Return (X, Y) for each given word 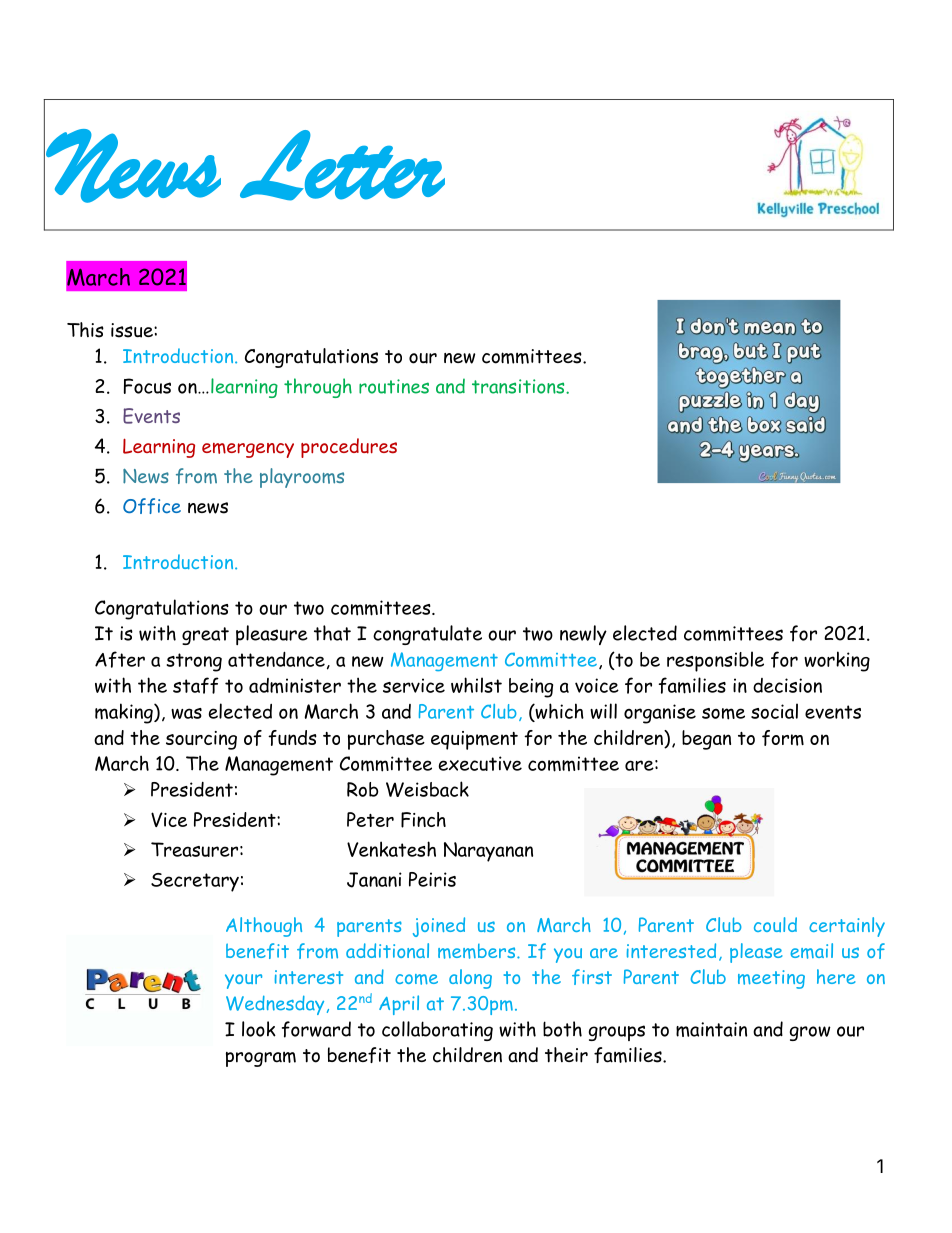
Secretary (195, 882)
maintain (711, 1029)
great (205, 636)
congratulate (427, 635)
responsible (715, 661)
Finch (423, 820)
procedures (349, 448)
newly (583, 635)
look (259, 1029)
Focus (147, 386)
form (783, 738)
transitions (519, 386)
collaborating (437, 1031)
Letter (342, 165)
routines (394, 386)
